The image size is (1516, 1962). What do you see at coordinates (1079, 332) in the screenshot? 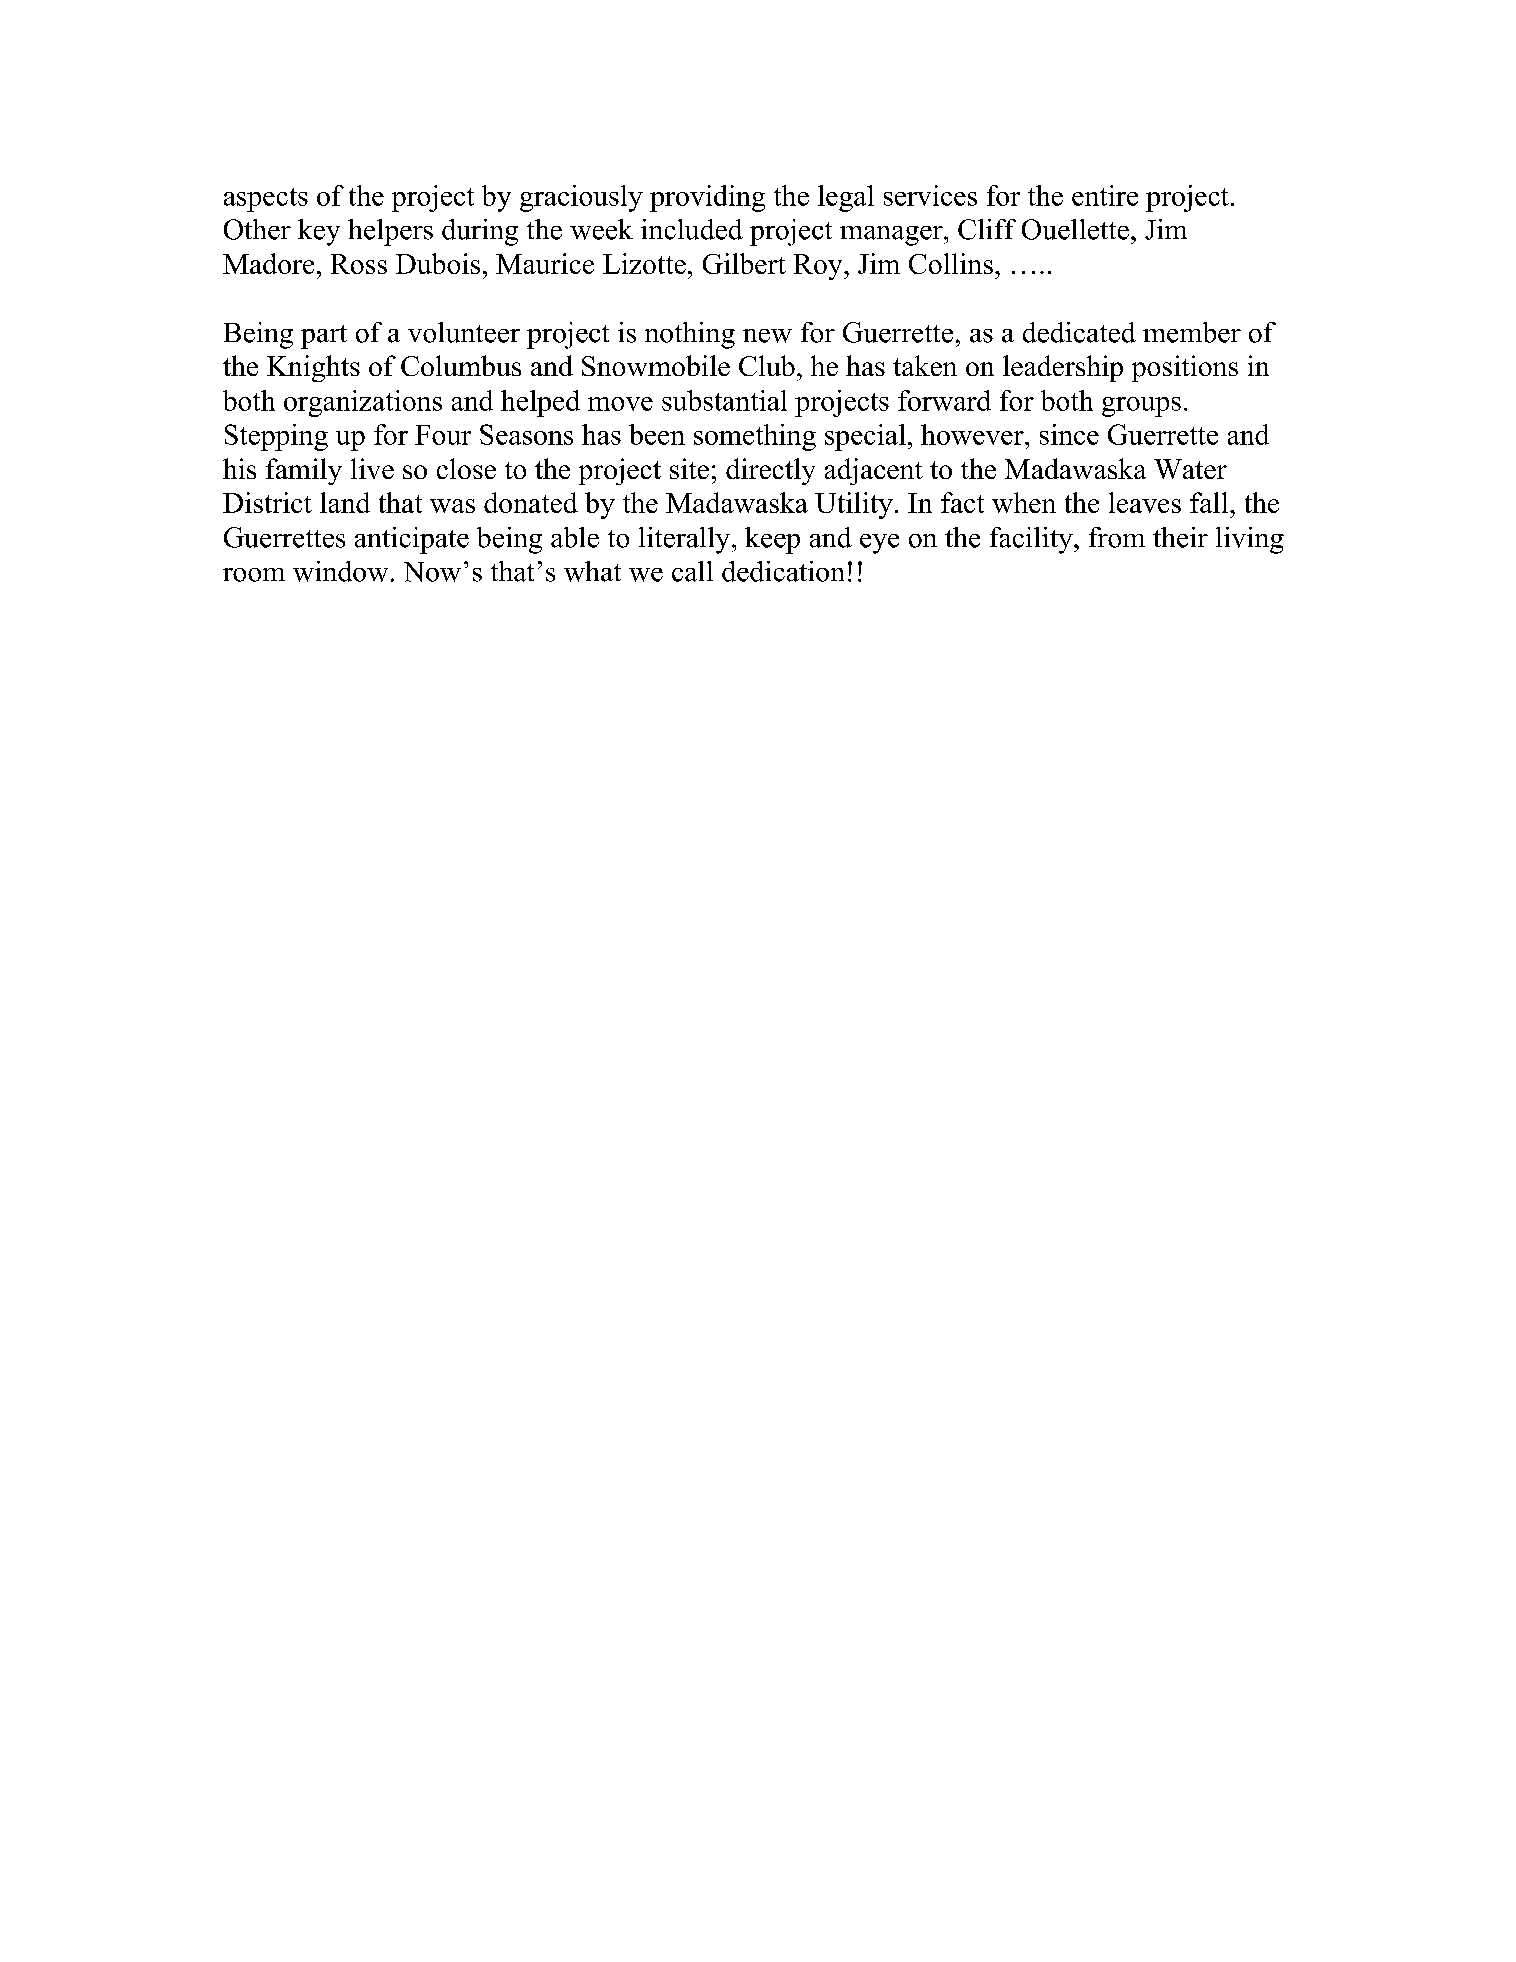
I see `dedicated` at bounding box center [1079, 332].
